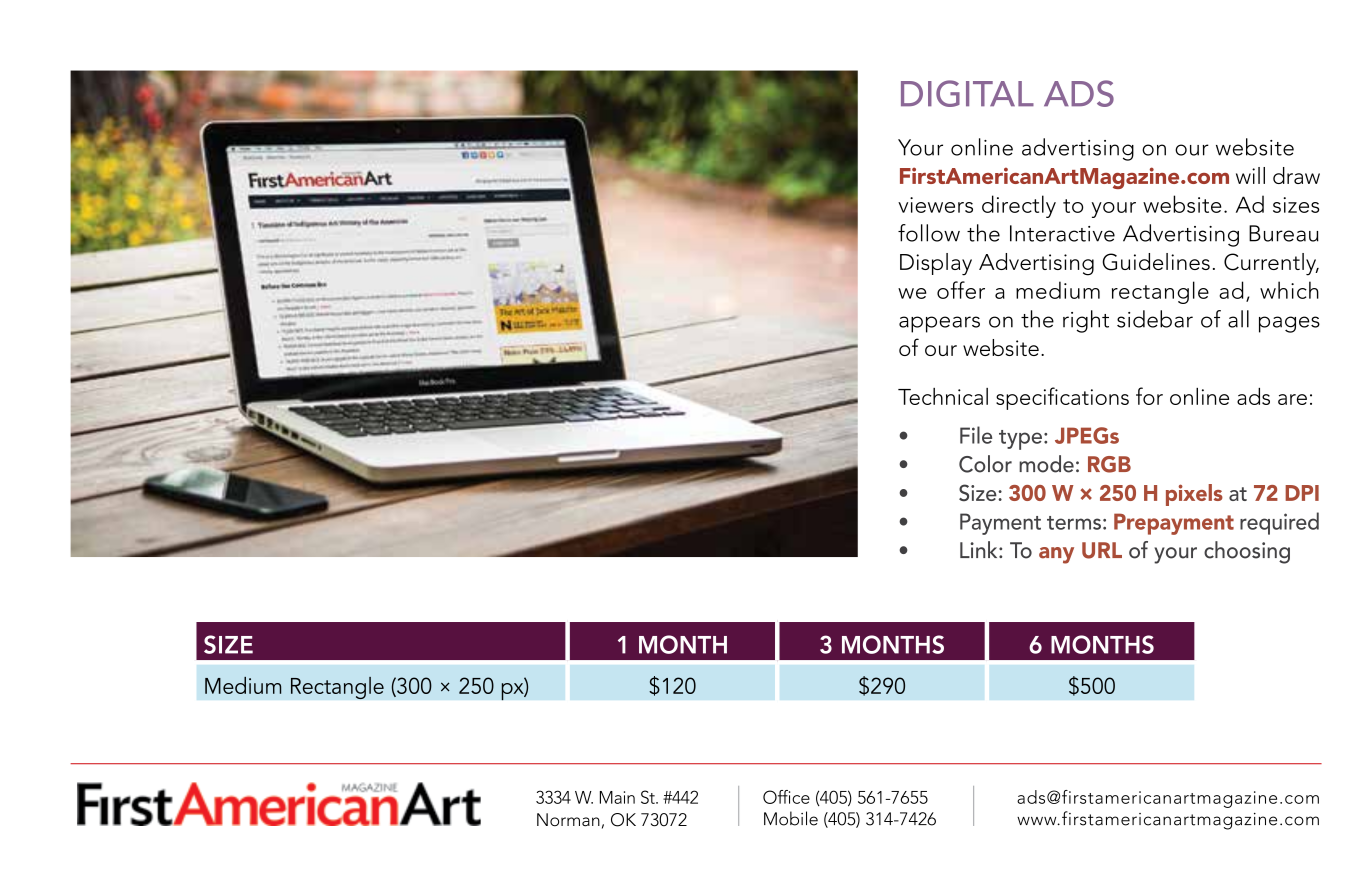  Describe the element at coordinates (935, 205) in the document. I see `viewers` at that location.
